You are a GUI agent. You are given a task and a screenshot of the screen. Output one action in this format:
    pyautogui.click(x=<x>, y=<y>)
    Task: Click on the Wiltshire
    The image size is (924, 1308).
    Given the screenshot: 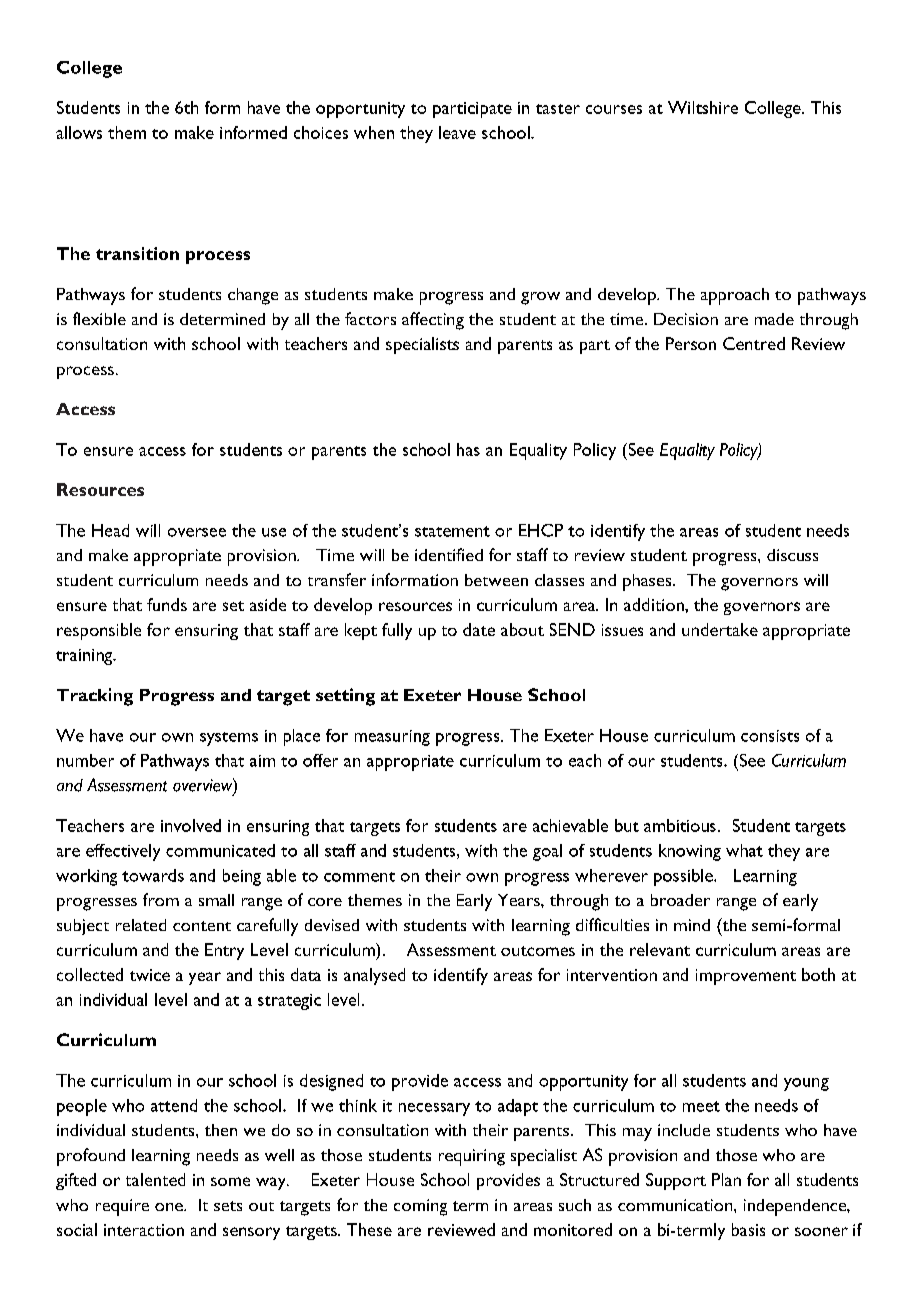 What is the action you would take?
    pyautogui.click(x=703, y=107)
